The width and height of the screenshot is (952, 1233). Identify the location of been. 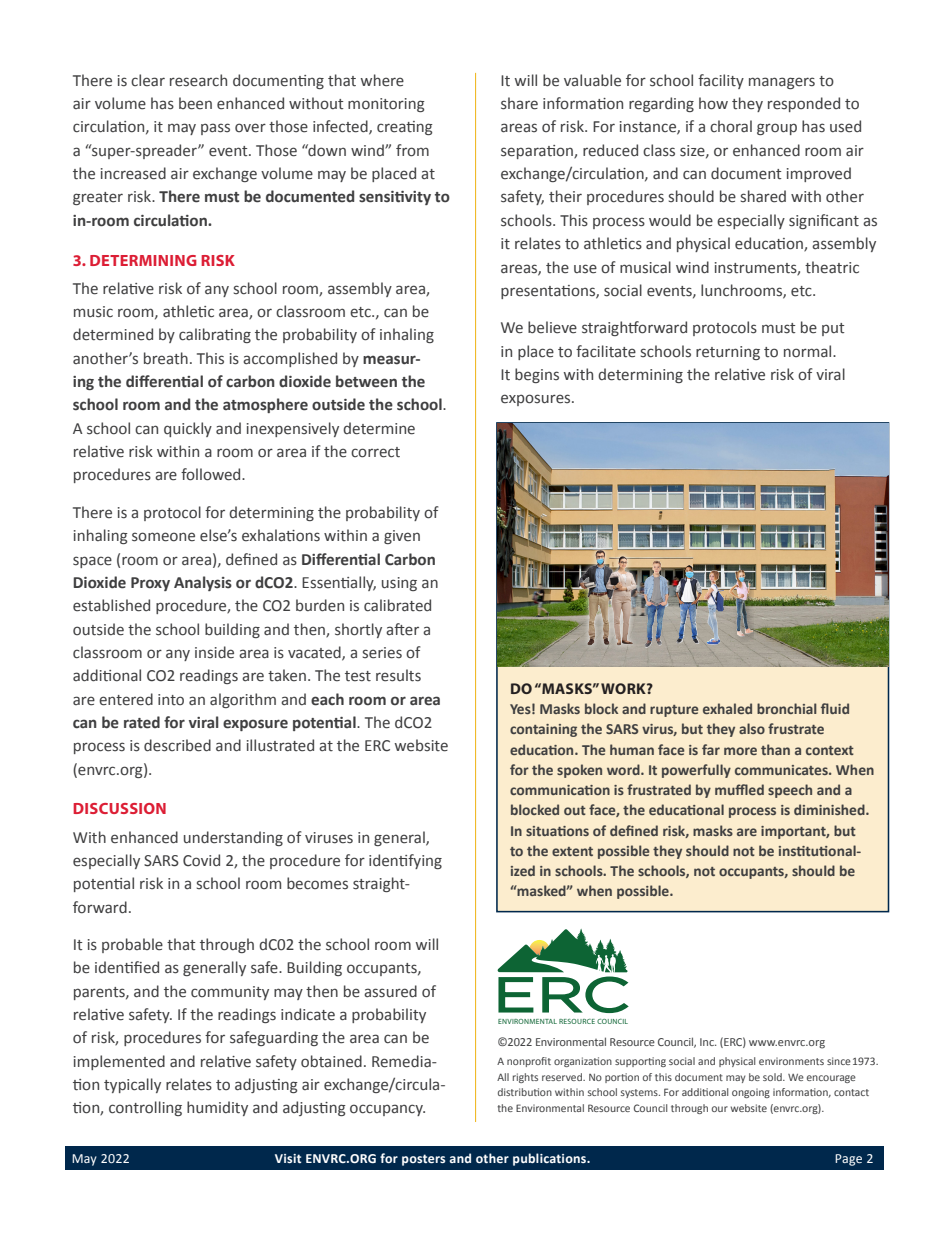
(195, 103).
